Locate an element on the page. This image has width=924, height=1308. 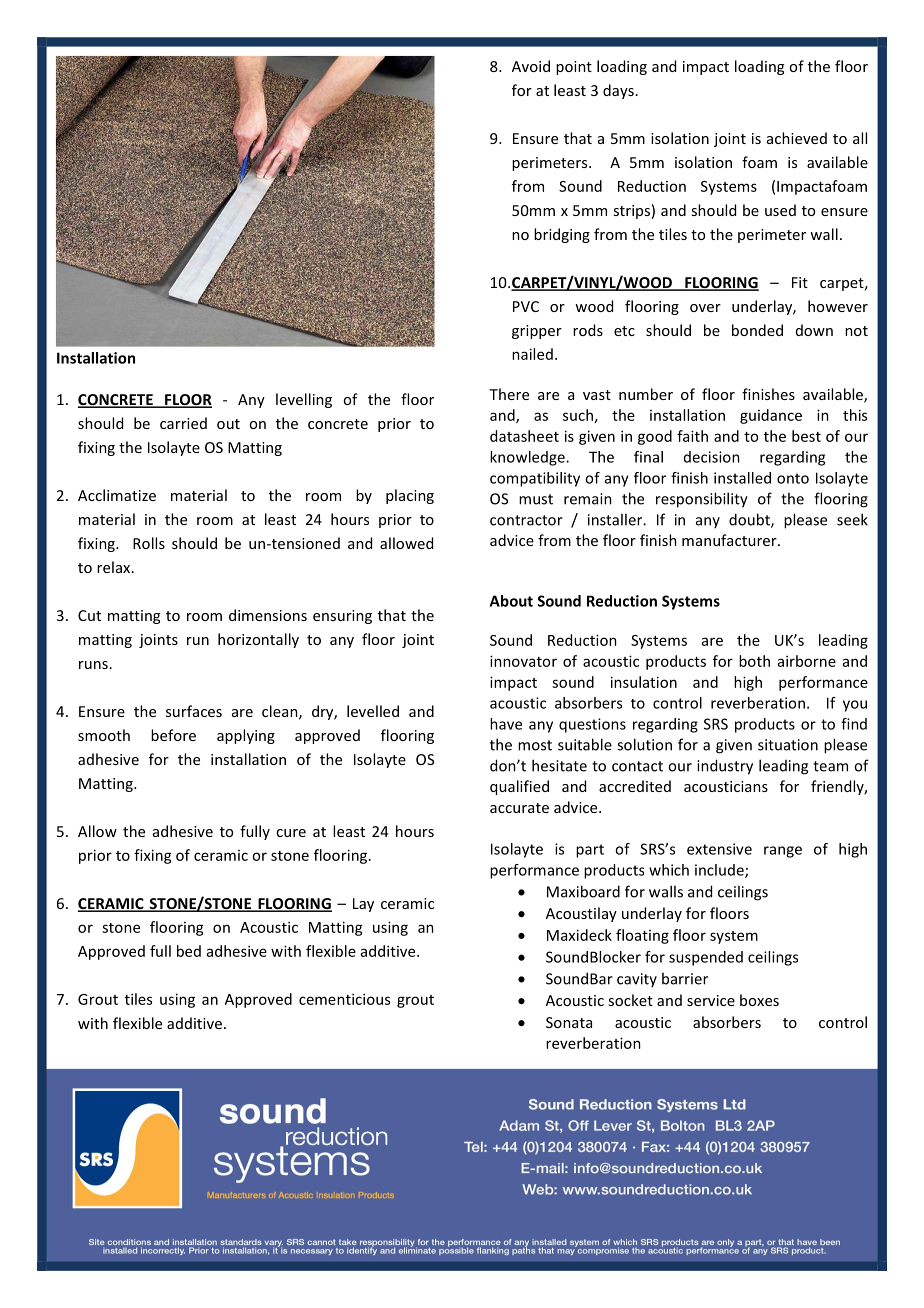
point is located at coordinates (574, 68).
